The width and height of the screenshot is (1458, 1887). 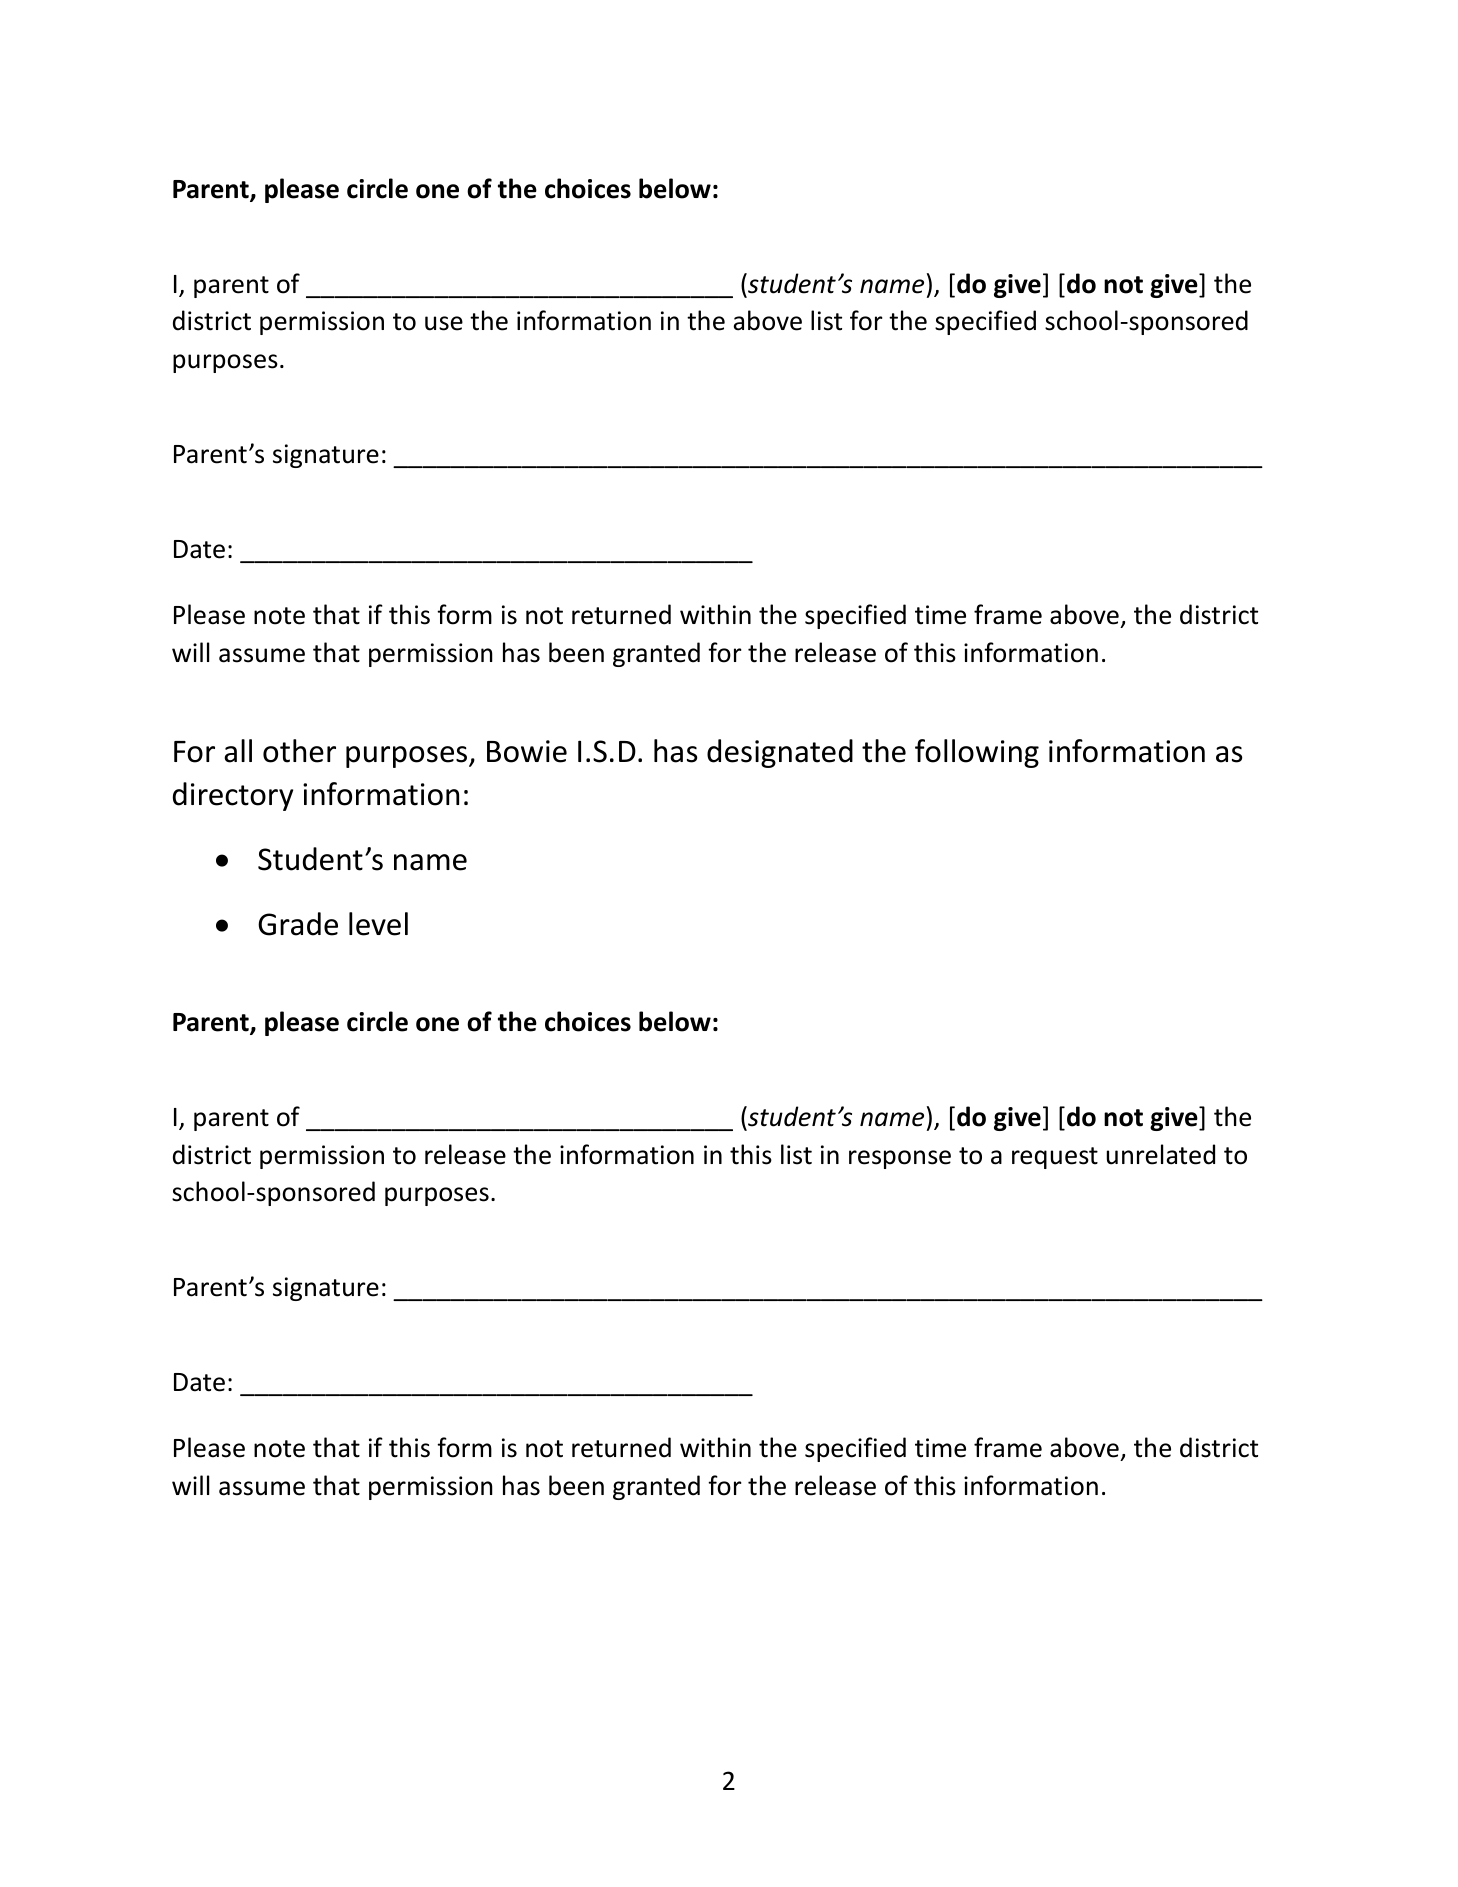 I want to click on unrelated, so click(x=1161, y=1154).
